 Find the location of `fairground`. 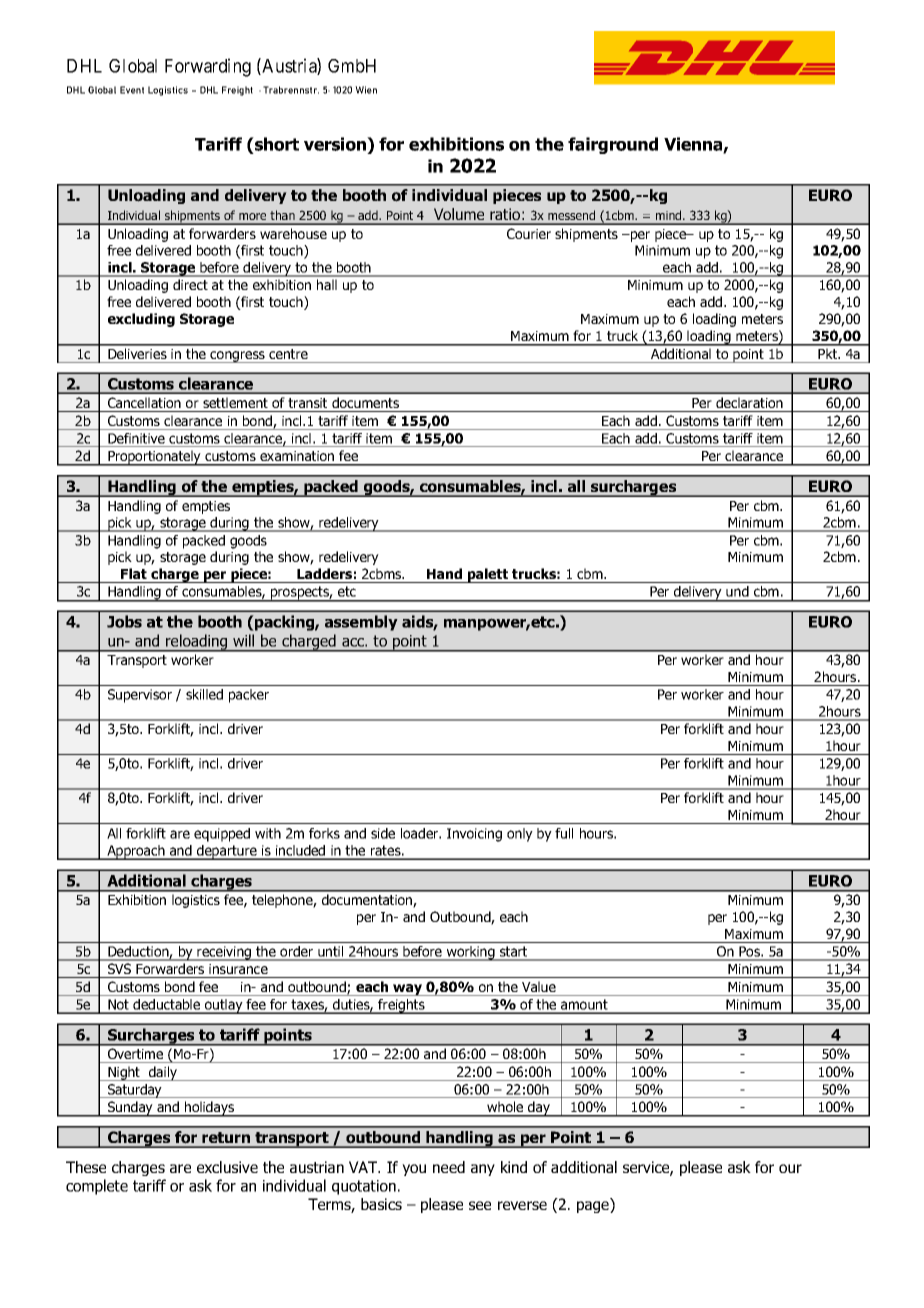

fairground is located at coordinates (613, 145).
